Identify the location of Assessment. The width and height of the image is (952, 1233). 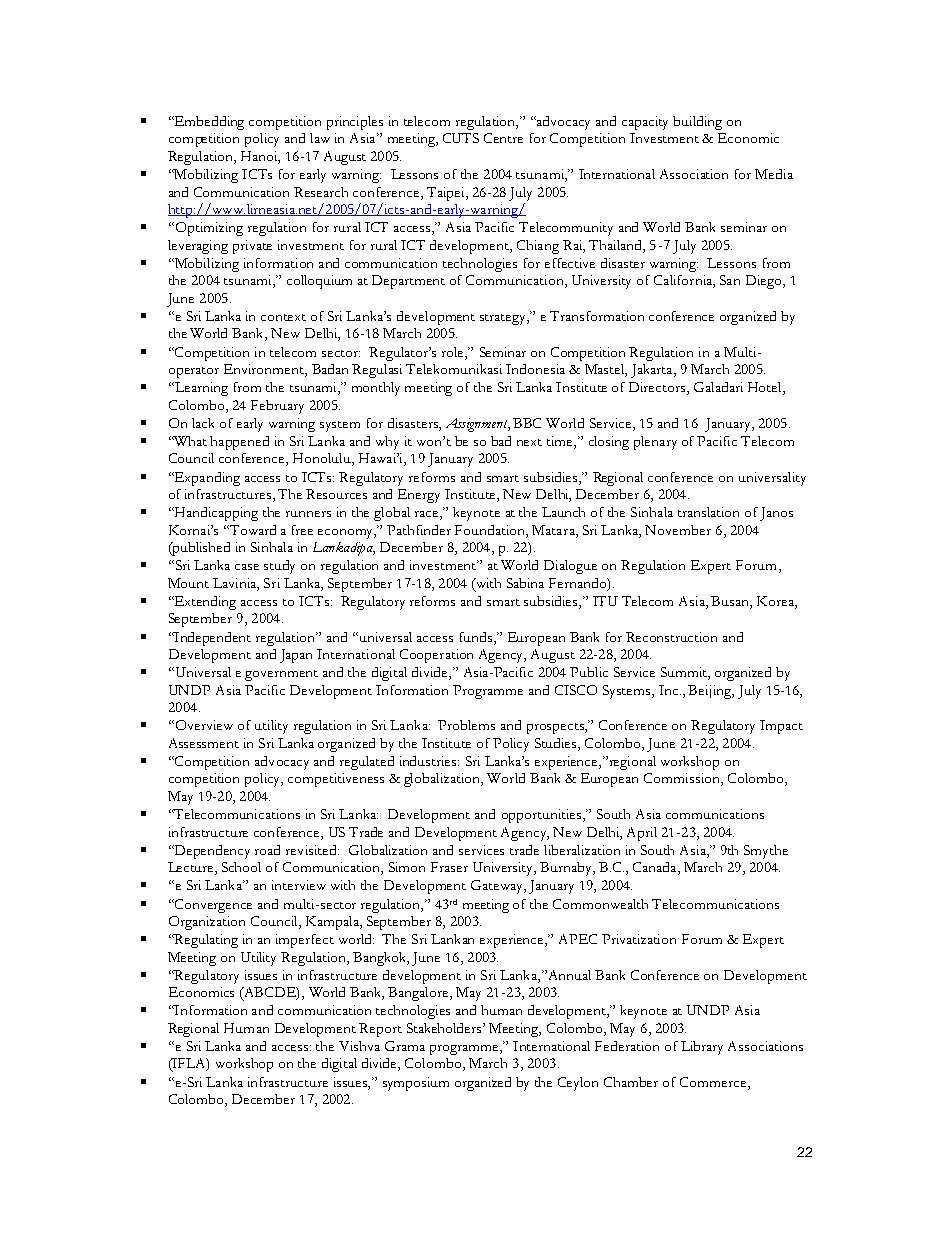
(204, 743).
